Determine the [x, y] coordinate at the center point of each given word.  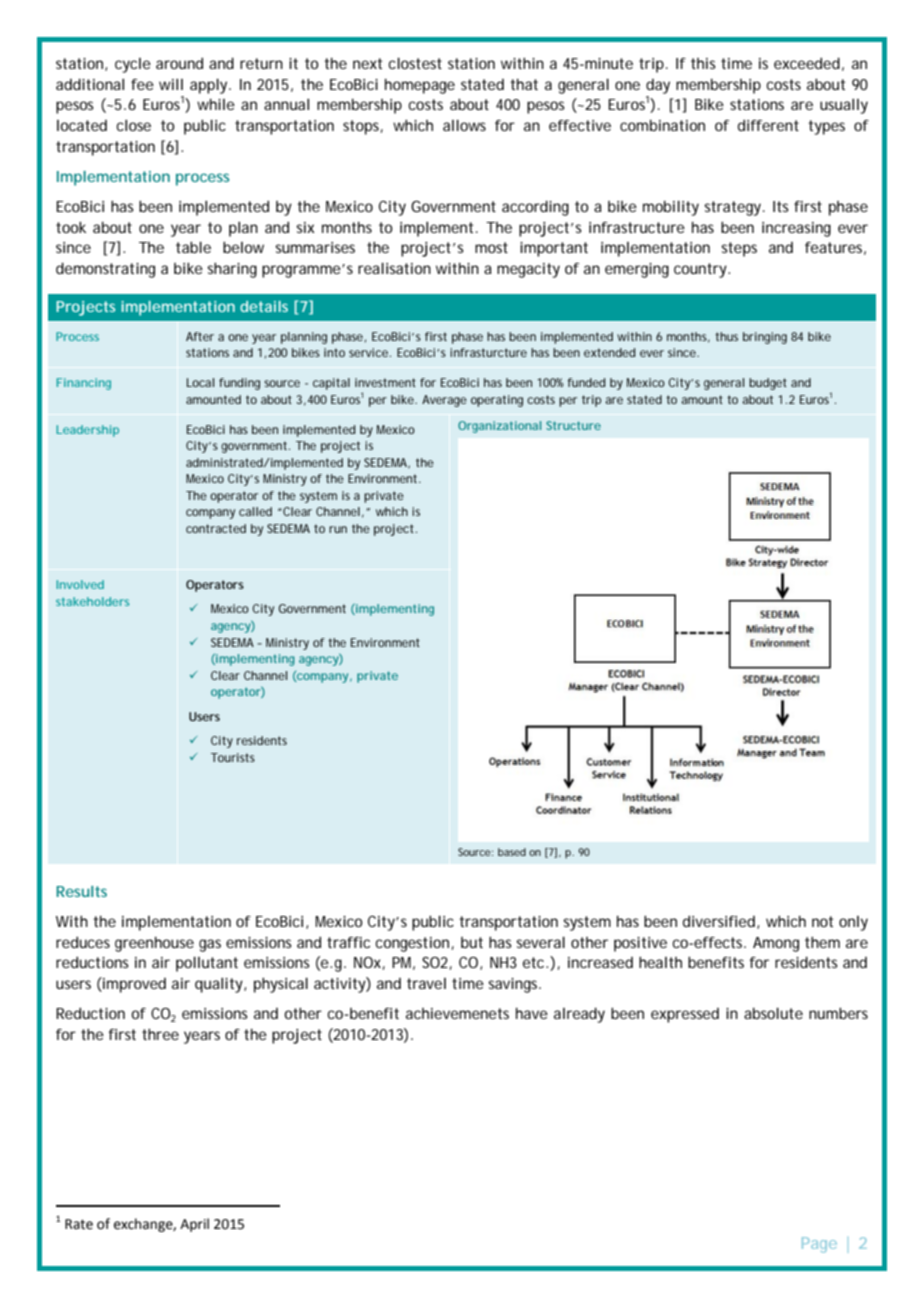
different [768, 125]
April [194, 1225]
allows [464, 125]
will [171, 84]
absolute [773, 1013]
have [532, 1013]
